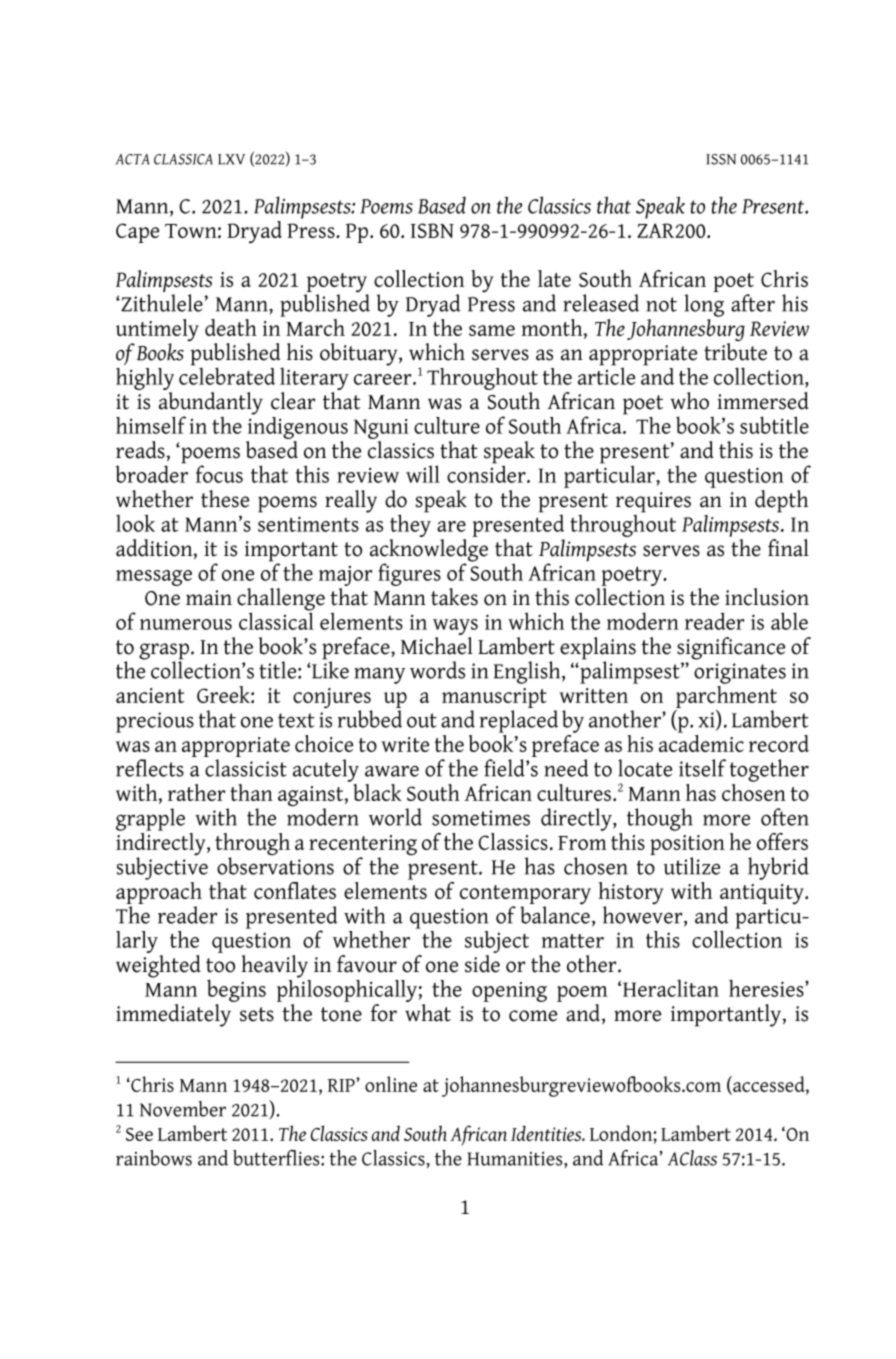 This screenshot has height=1359, width=896. I want to click on ACTA, so click(132, 159).
